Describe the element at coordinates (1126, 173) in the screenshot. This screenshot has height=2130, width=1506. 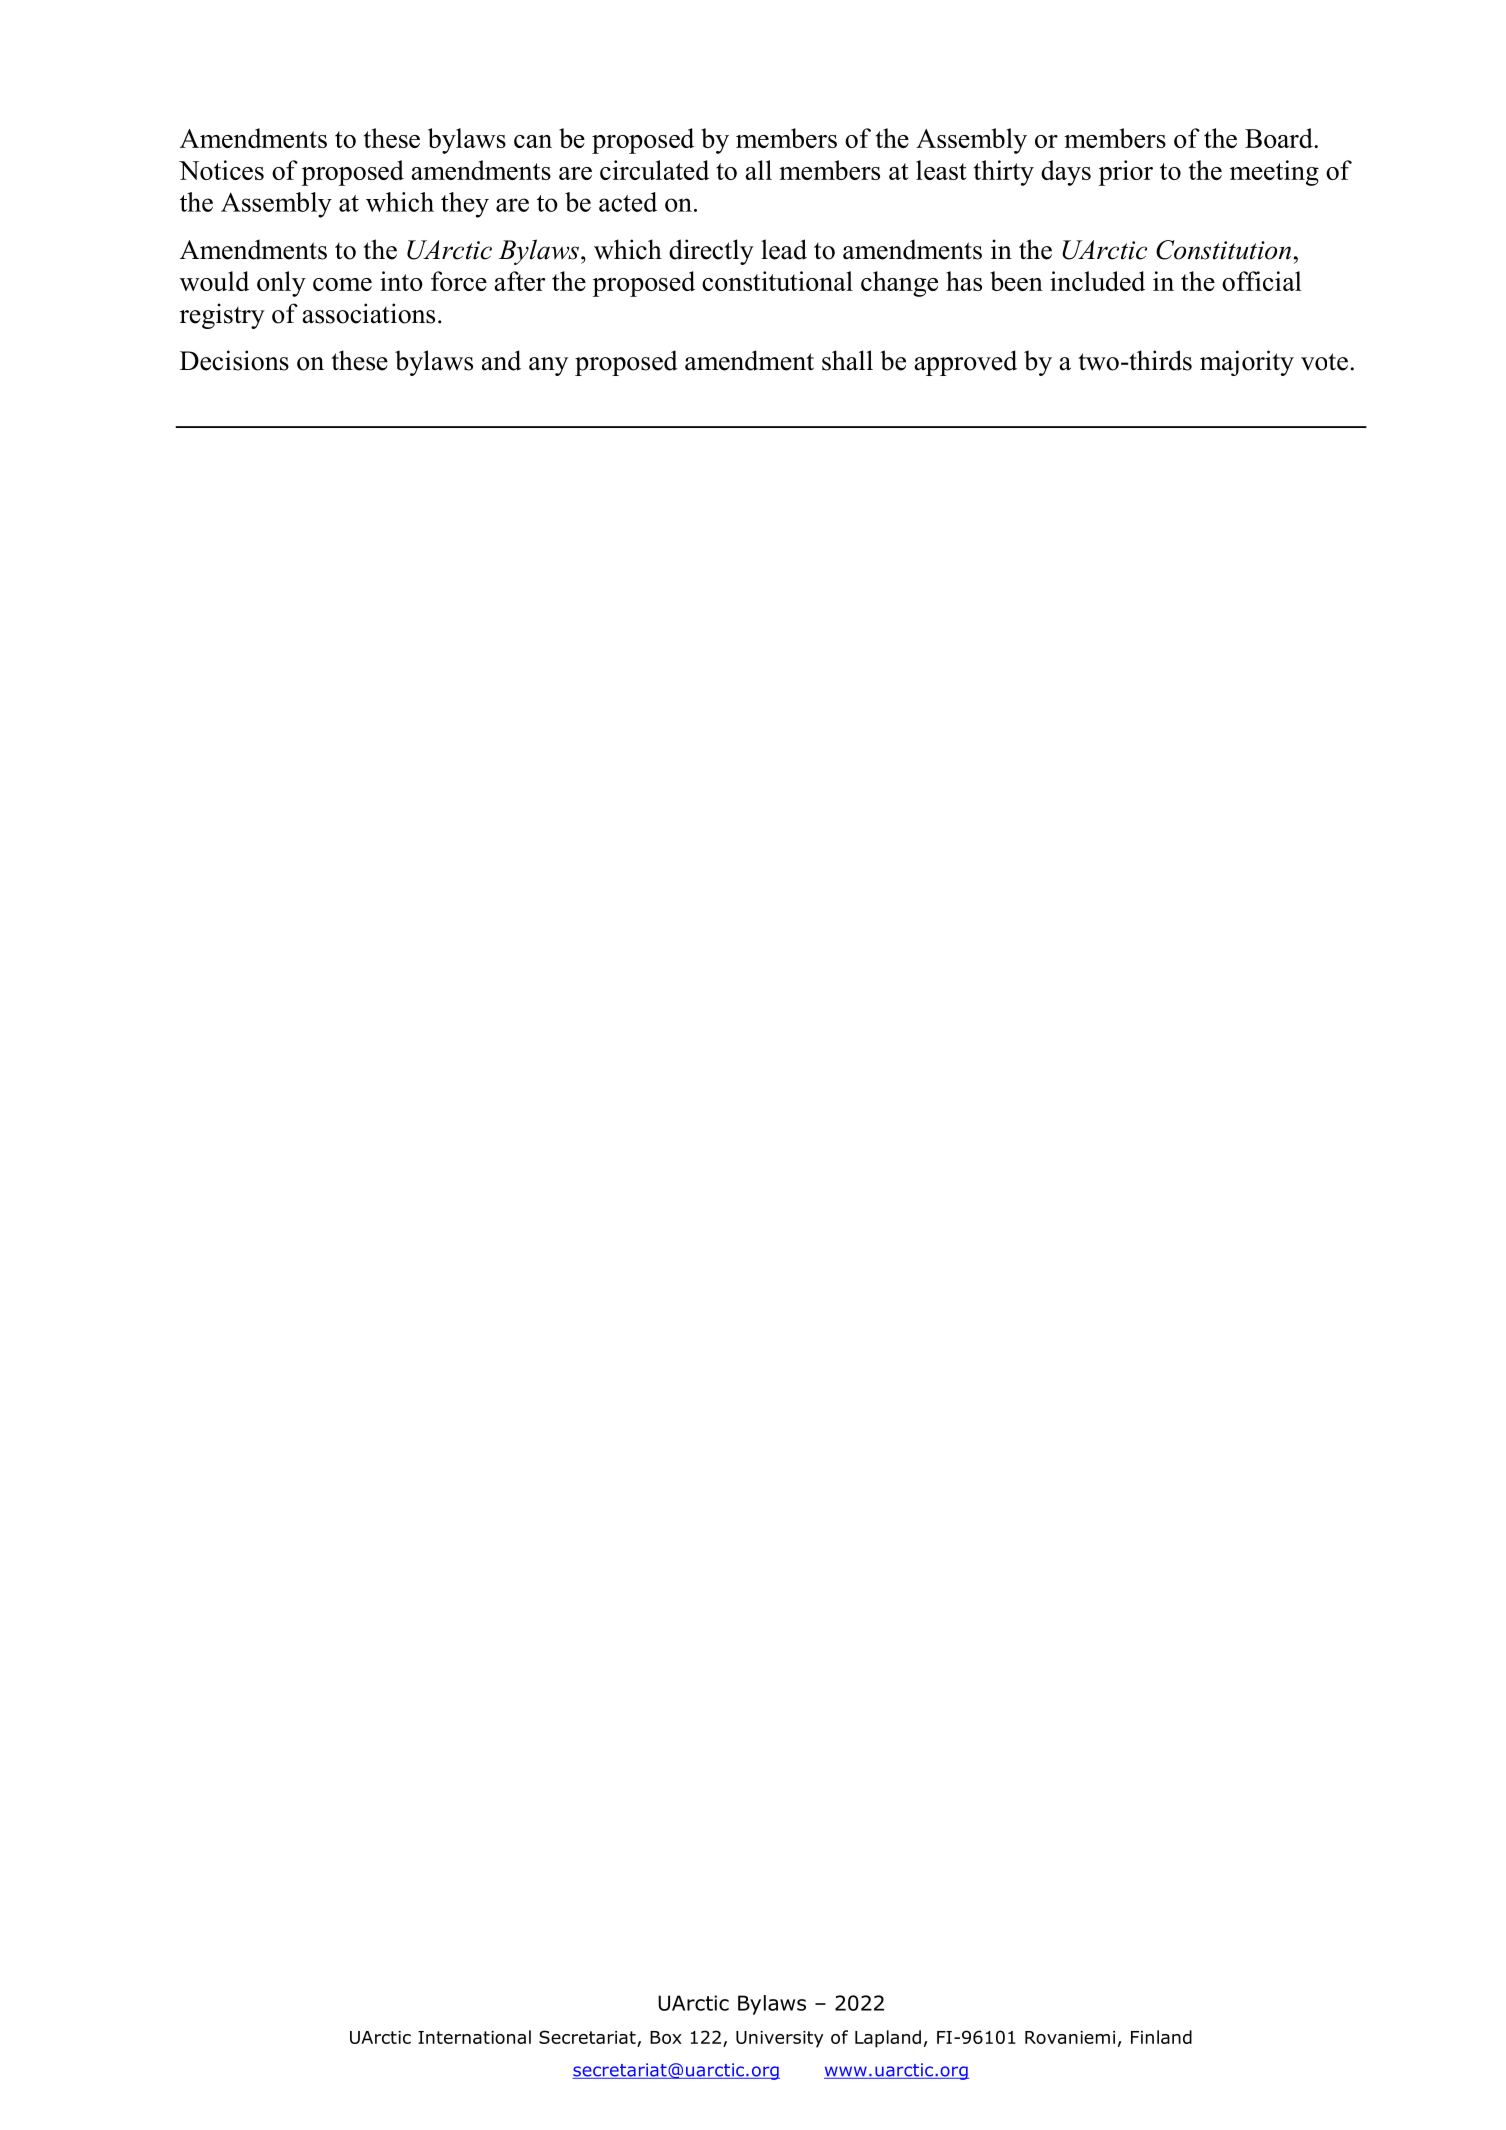
I see `prior` at that location.
